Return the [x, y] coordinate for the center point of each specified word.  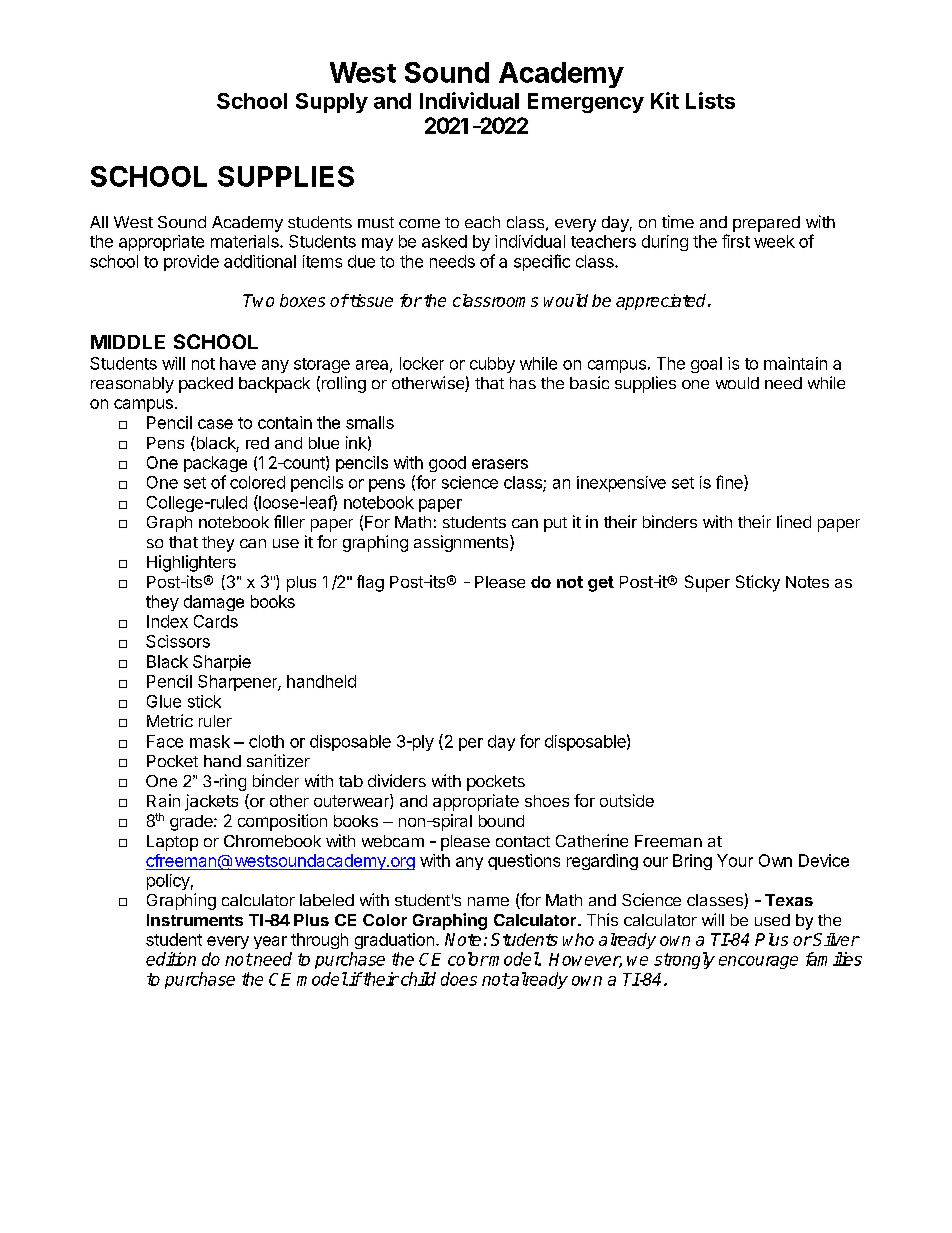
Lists [710, 100]
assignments [462, 543]
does [459, 979]
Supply [332, 103]
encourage [758, 962]
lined [794, 521]
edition [171, 959]
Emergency [586, 103]
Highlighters [191, 563]
